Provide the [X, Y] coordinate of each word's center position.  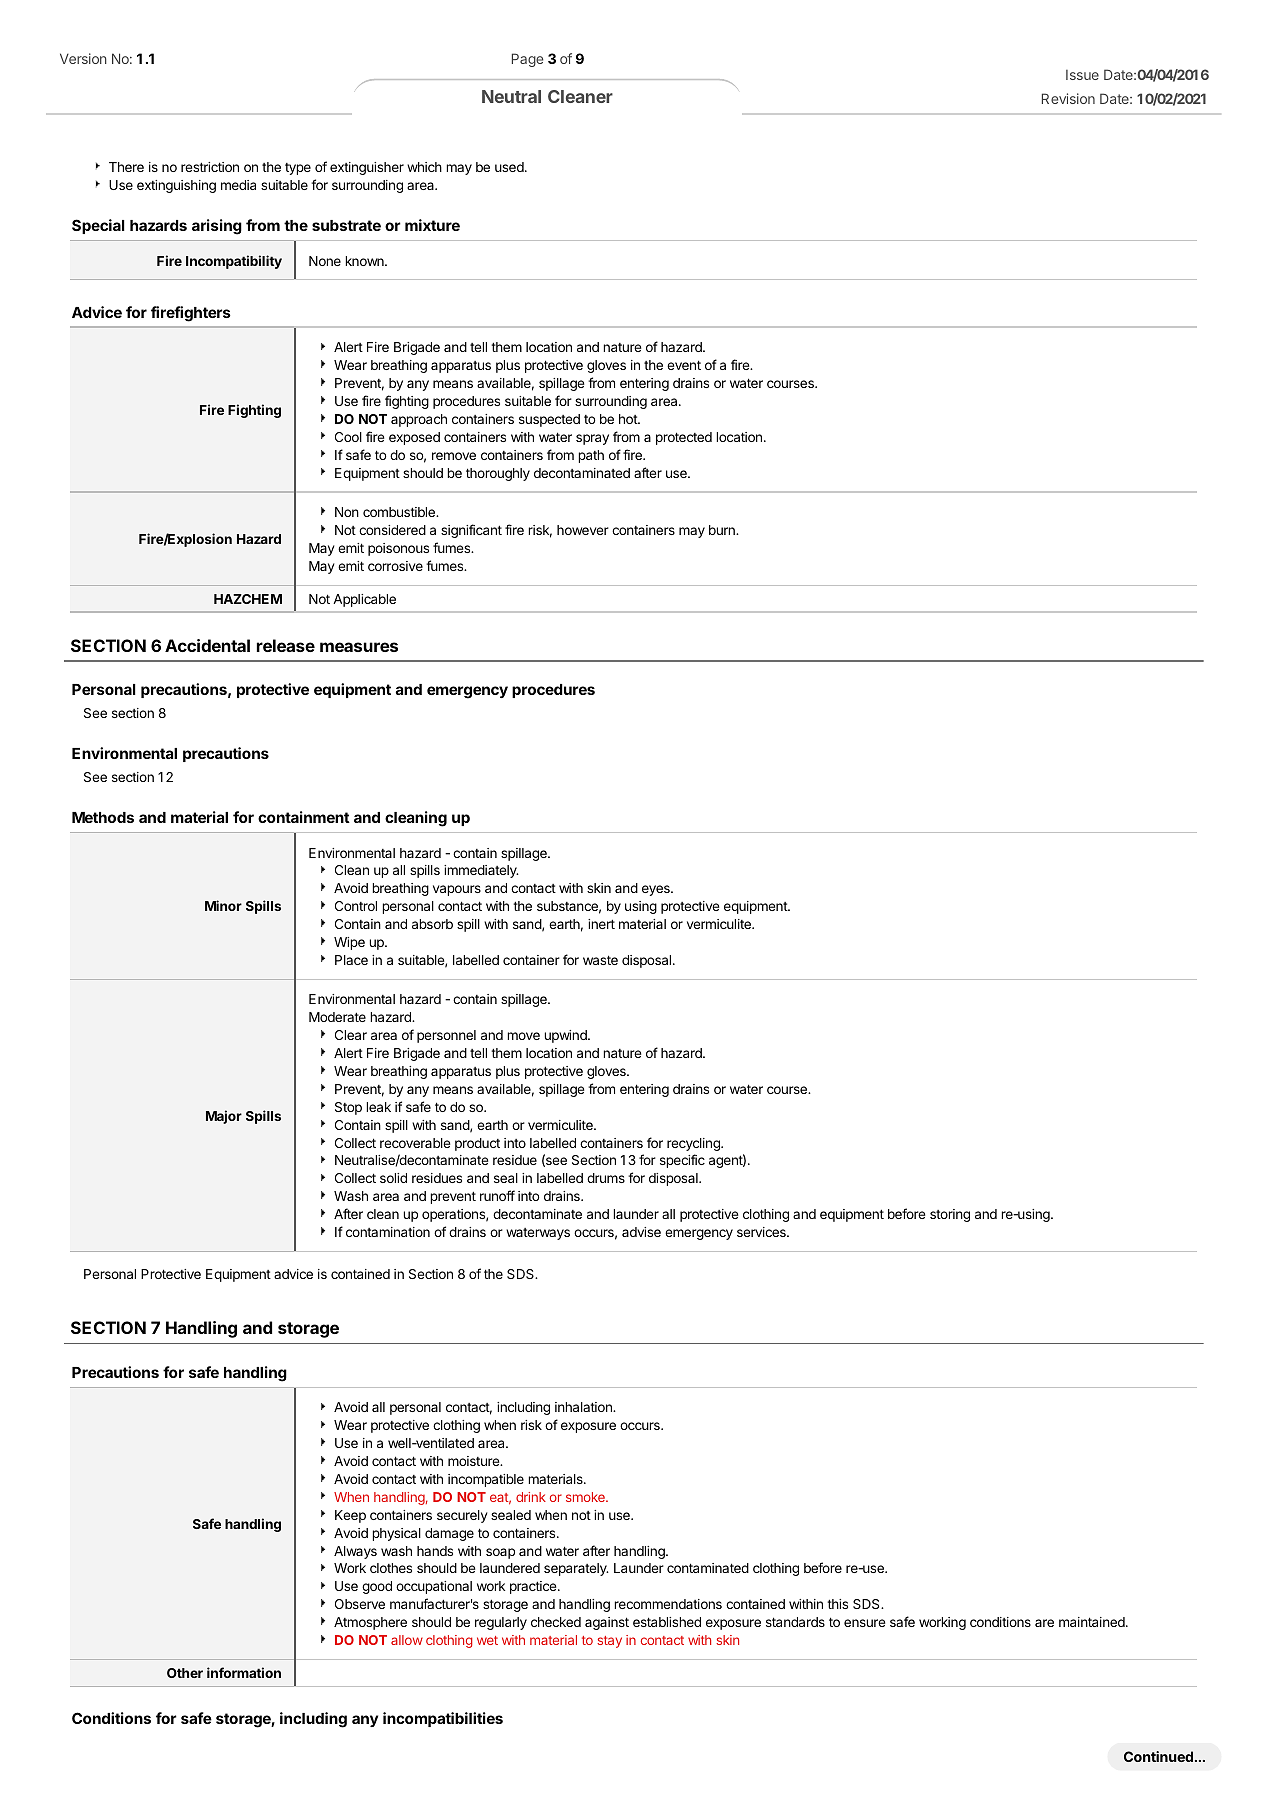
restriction [210, 167]
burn [723, 530]
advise [641, 1232]
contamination [388, 1232]
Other [185, 1673]
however [583, 530]
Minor [223, 905]
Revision [1068, 98]
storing [950, 1215]
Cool [348, 437]
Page [527, 60]
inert [601, 924]
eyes [657, 890]
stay [609, 1642]
